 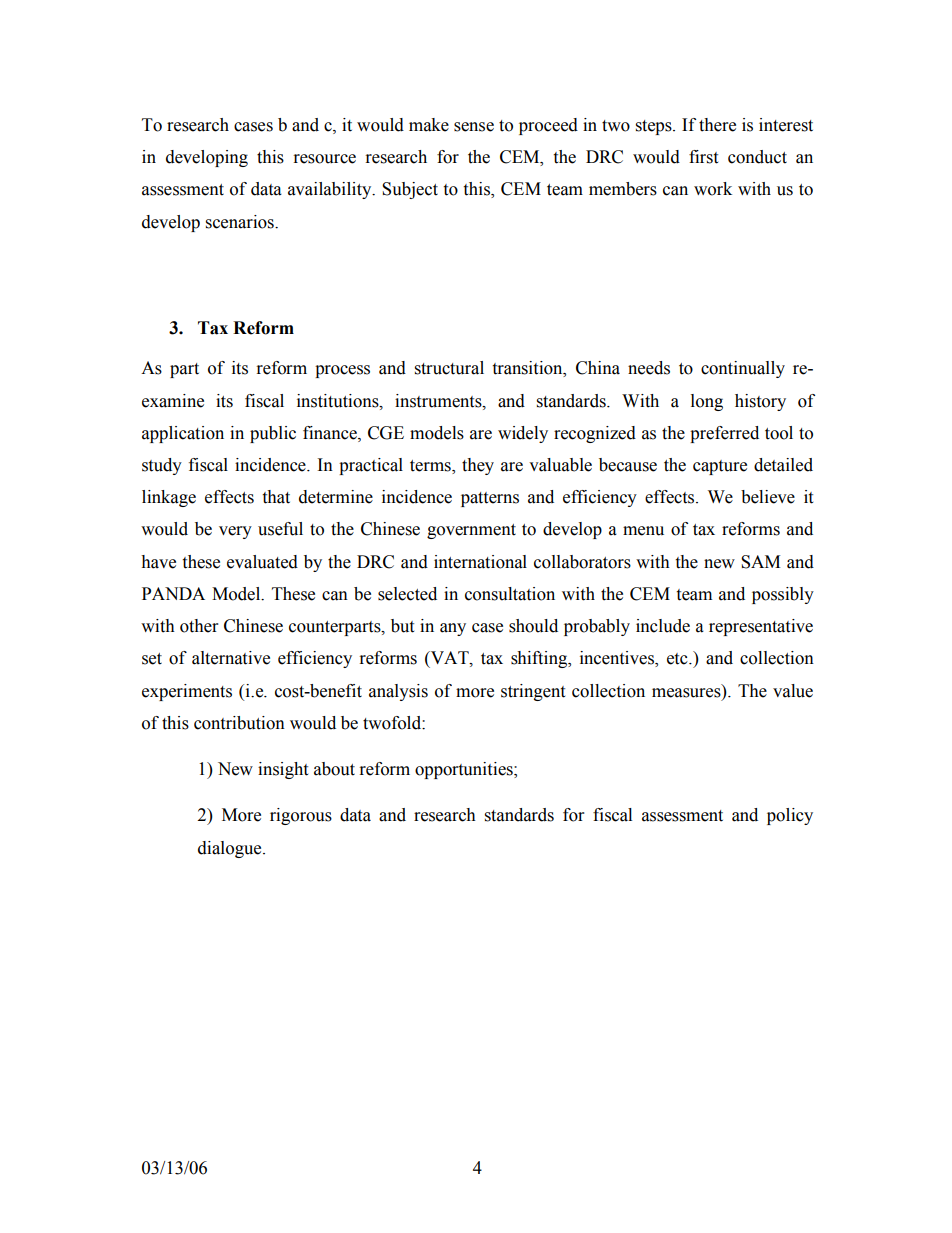 I want to click on other, so click(x=199, y=626).
